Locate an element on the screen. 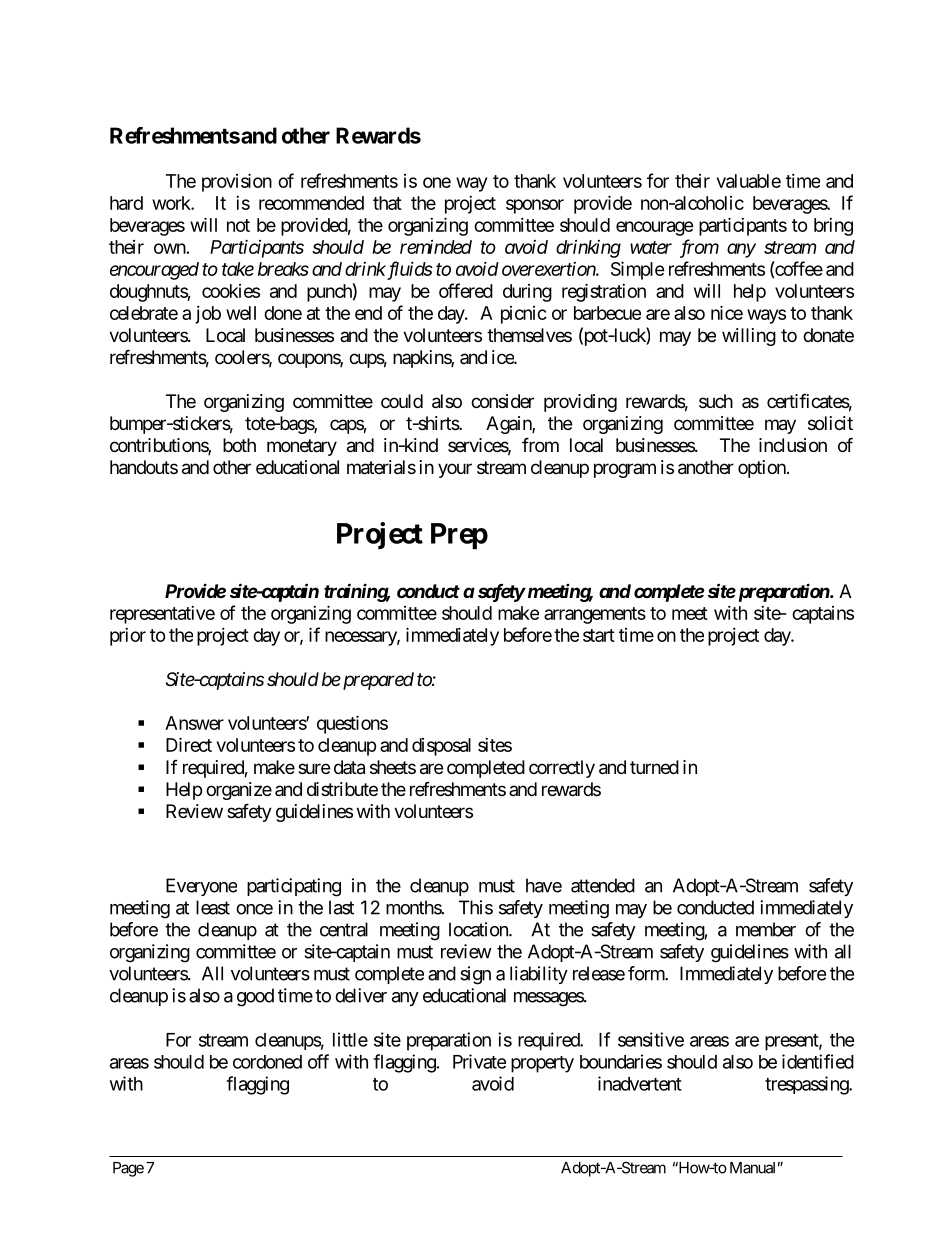  Private is located at coordinates (479, 1061).
